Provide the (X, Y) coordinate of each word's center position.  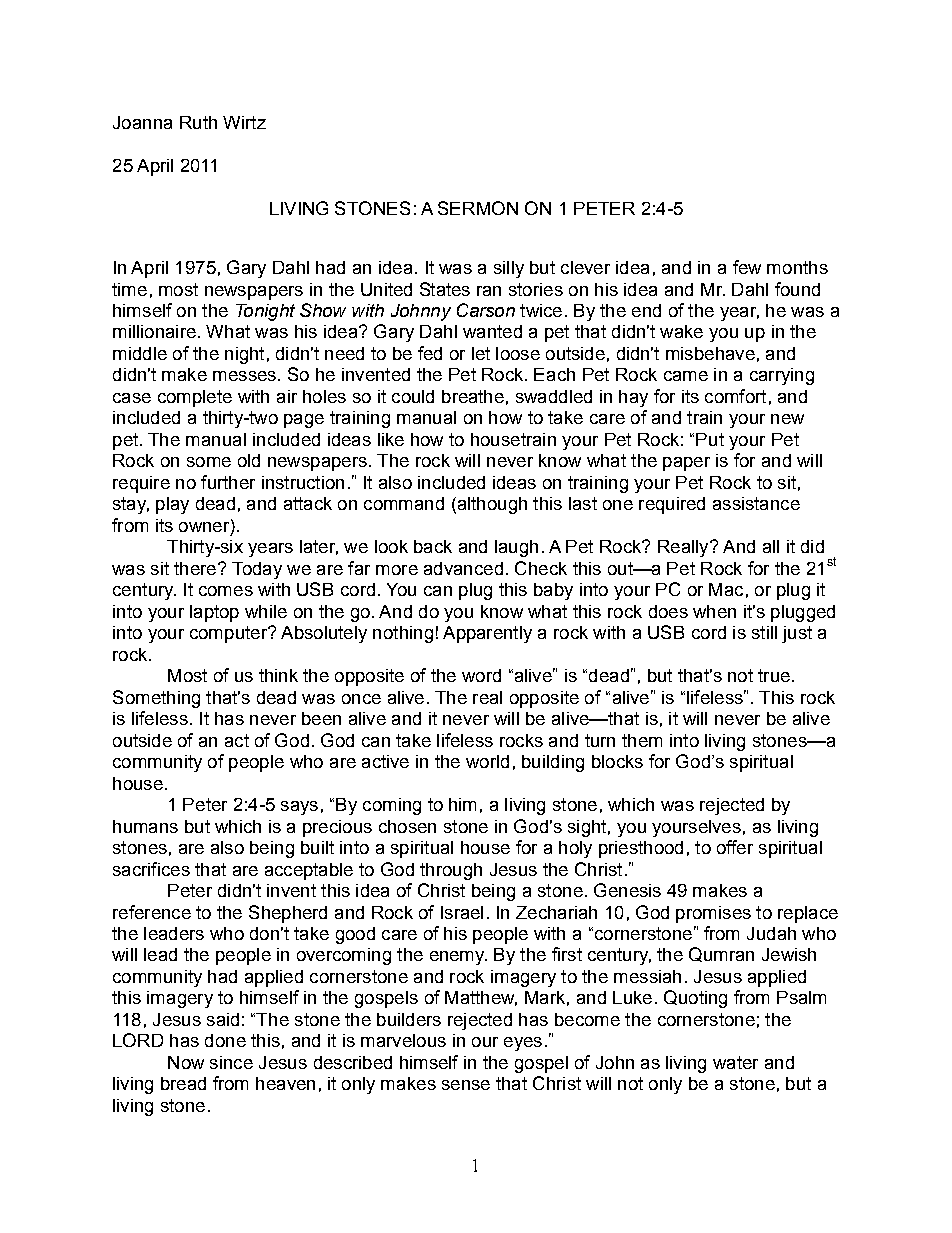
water (735, 1062)
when (714, 611)
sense (466, 1085)
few (747, 267)
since (231, 1062)
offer (735, 847)
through (451, 871)
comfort (735, 396)
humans (145, 826)
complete (195, 398)
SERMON (478, 208)
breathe (473, 396)
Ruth (198, 122)
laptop (214, 613)
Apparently (487, 634)
